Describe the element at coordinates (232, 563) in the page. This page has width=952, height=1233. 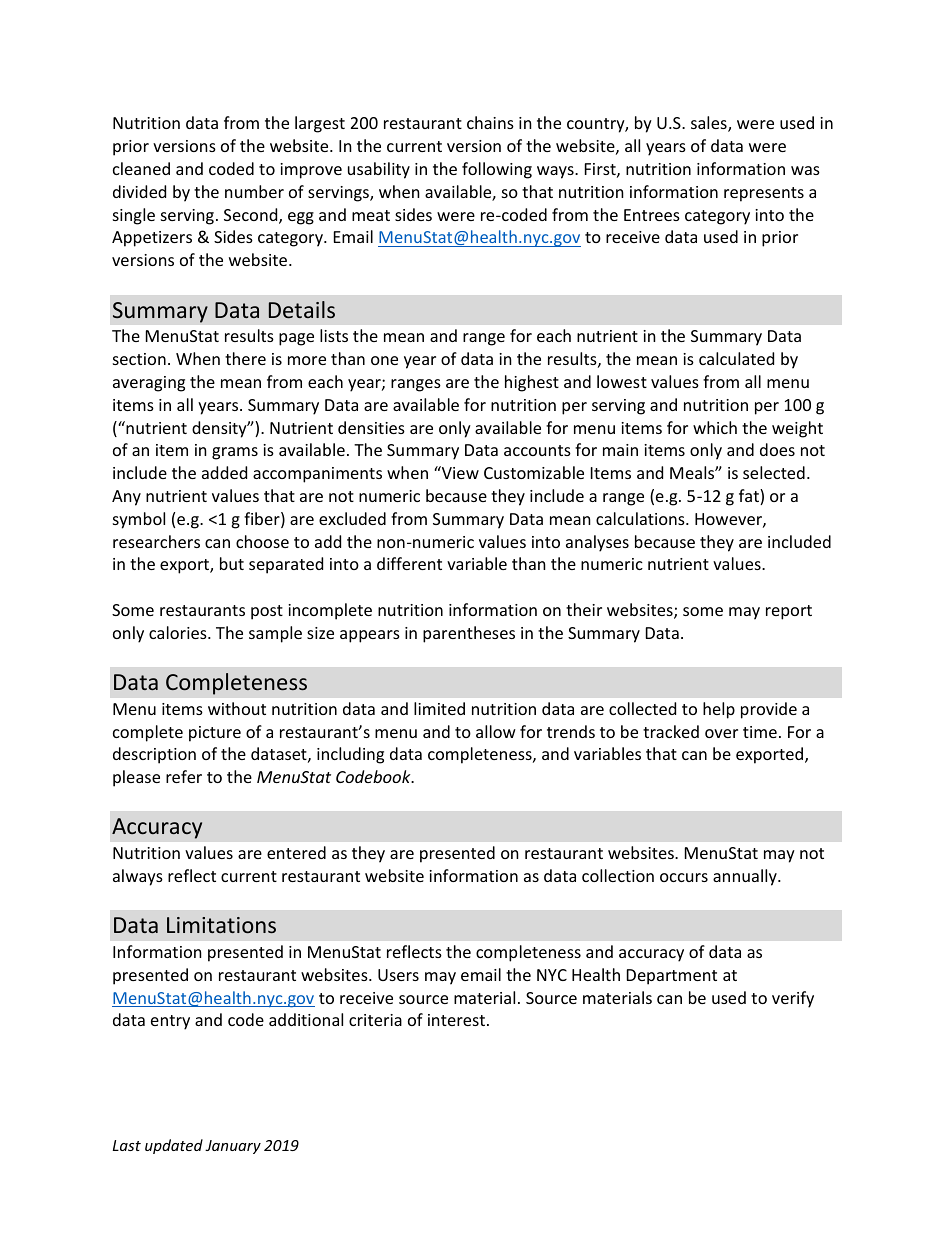
I see `but` at that location.
